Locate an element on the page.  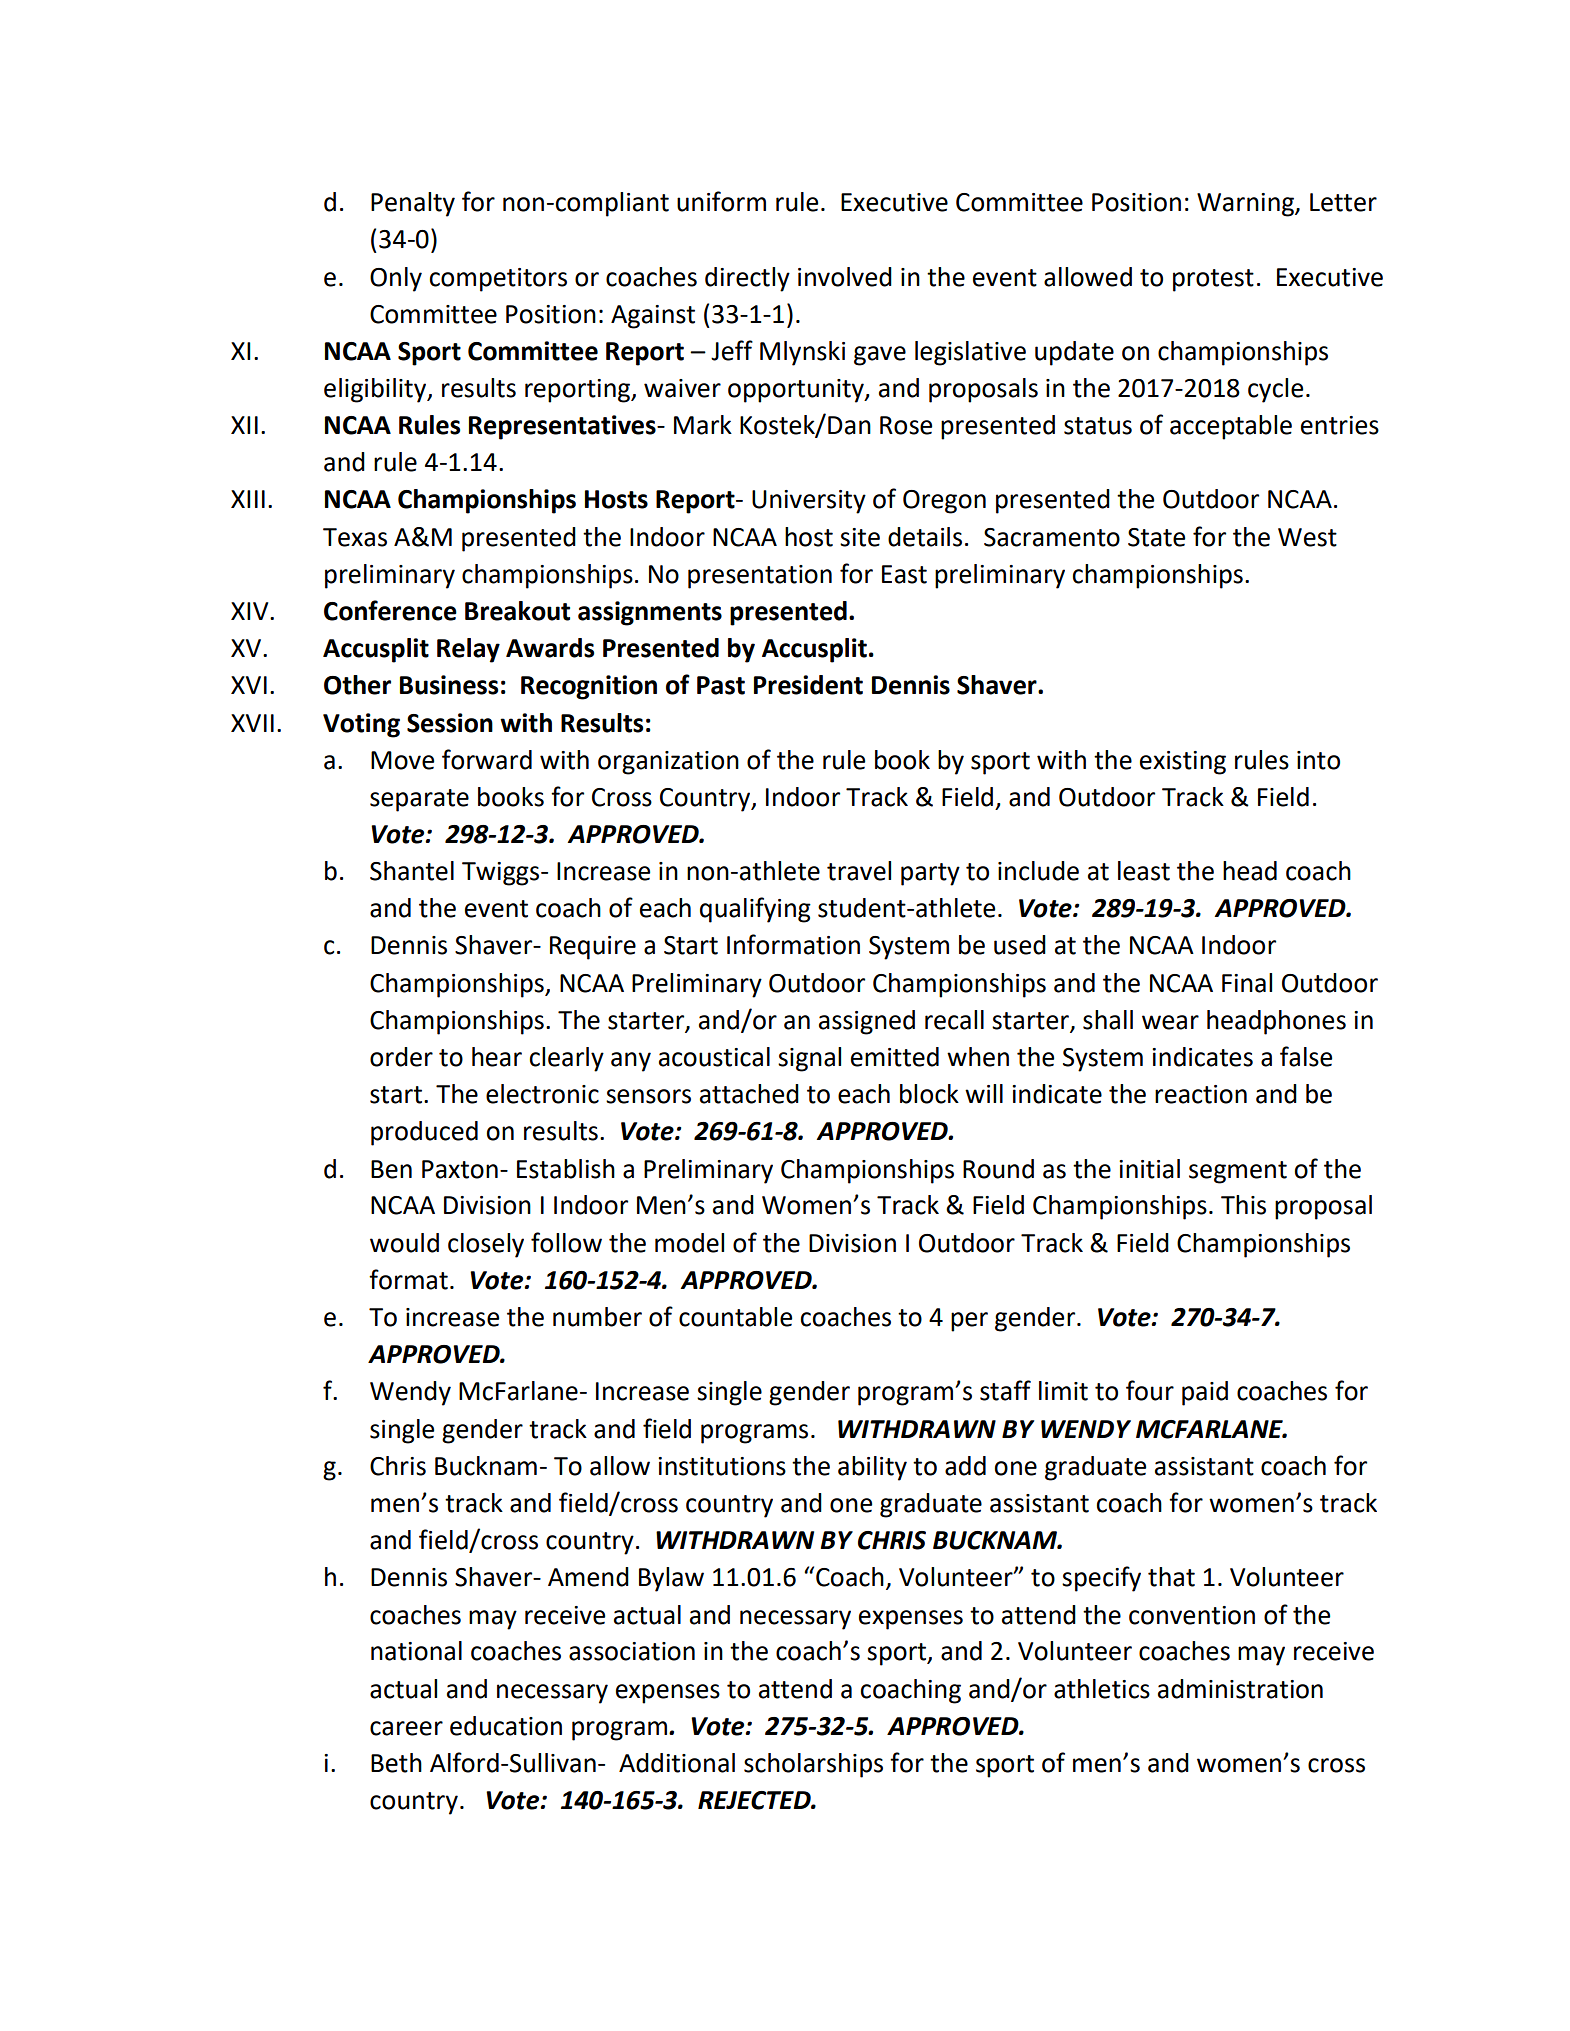
Only is located at coordinates (396, 279).
